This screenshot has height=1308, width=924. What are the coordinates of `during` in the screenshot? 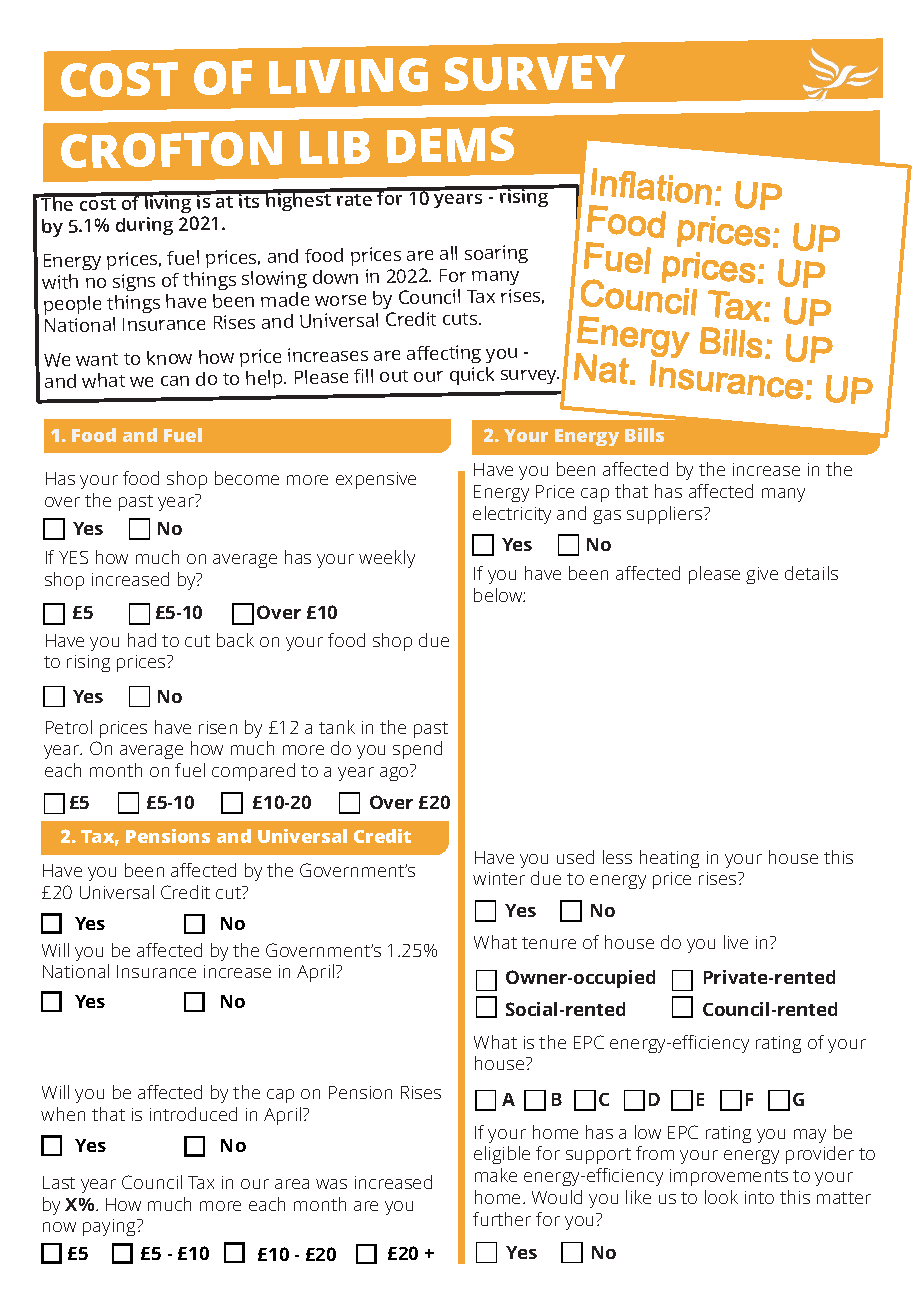 It's located at (144, 226).
